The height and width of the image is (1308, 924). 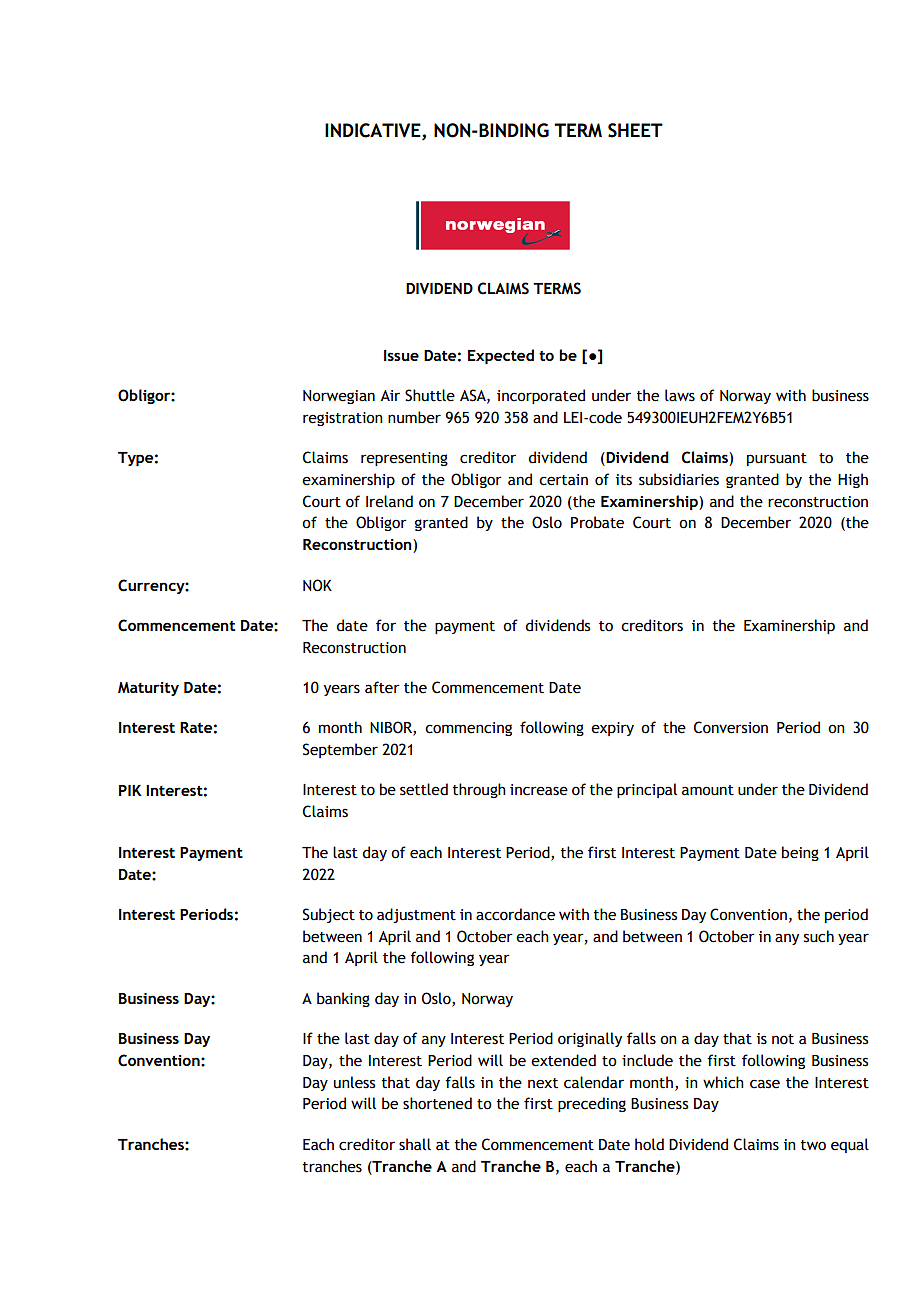 What do you see at coordinates (731, 727) in the image?
I see `Conversion` at bounding box center [731, 727].
